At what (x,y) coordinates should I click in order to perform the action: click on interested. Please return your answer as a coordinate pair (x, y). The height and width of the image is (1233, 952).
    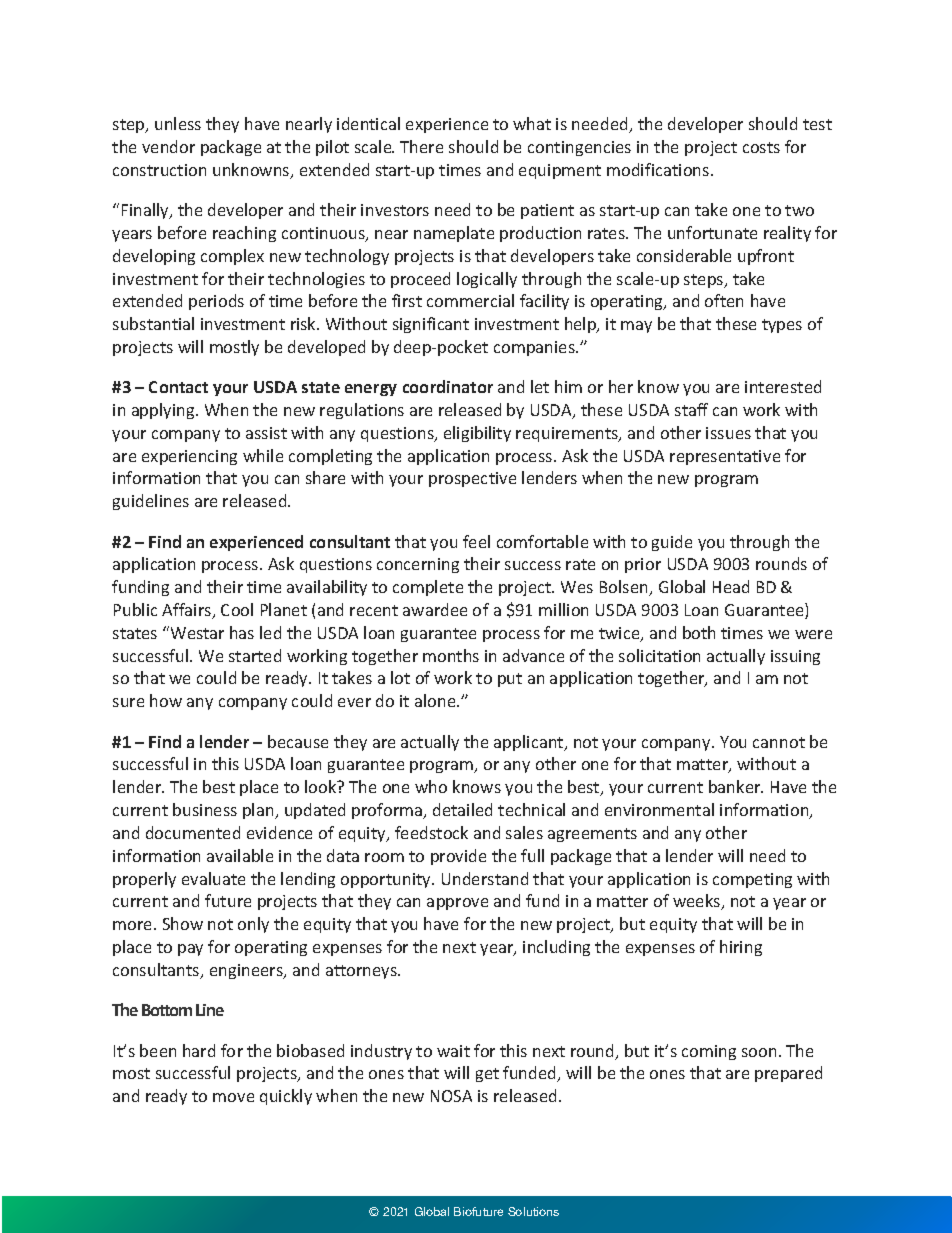
    Looking at the image, I should click on (783, 386).
